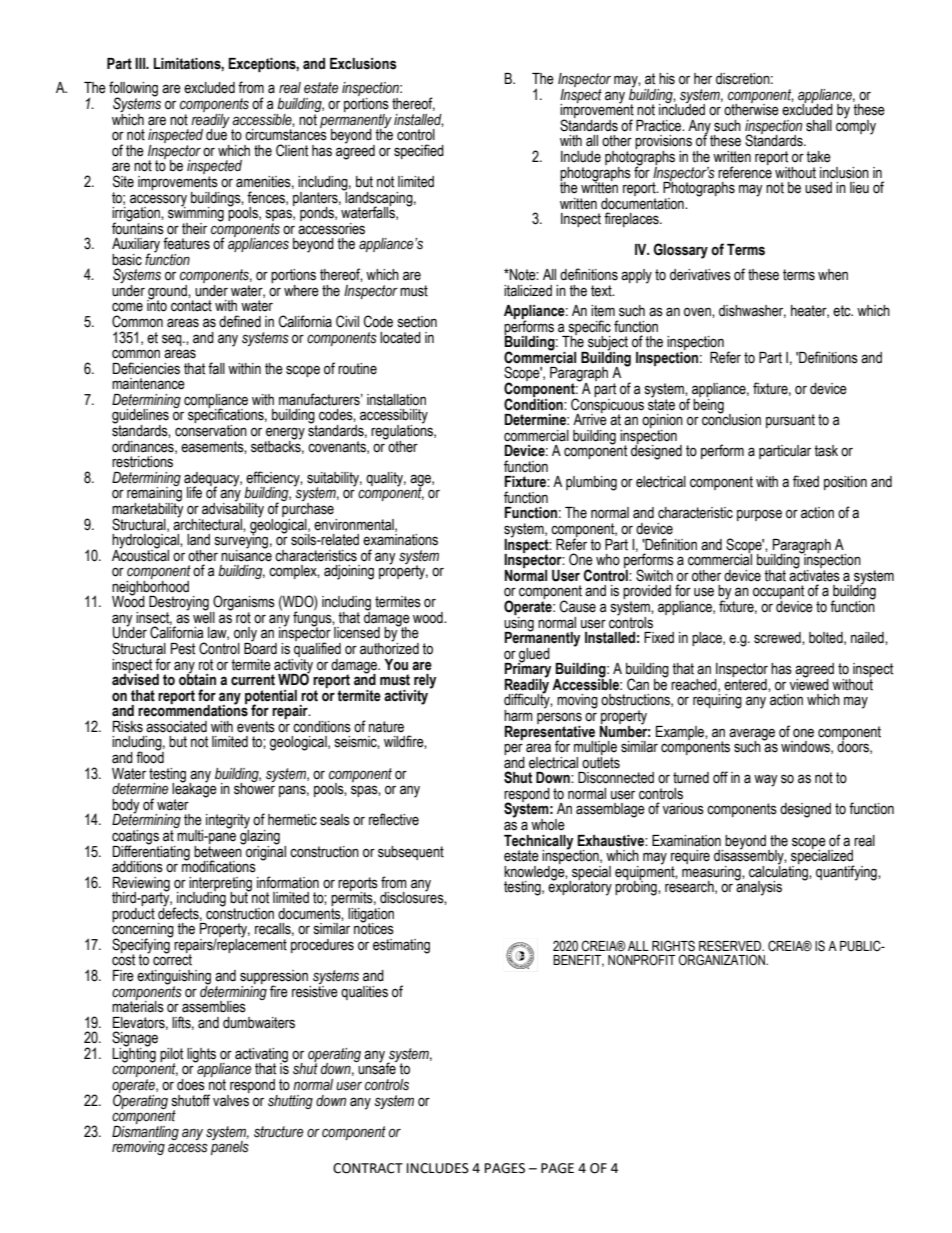 This screenshot has width=952, height=1233. Describe the element at coordinates (231, 1099) in the screenshot. I see `valves` at that location.
